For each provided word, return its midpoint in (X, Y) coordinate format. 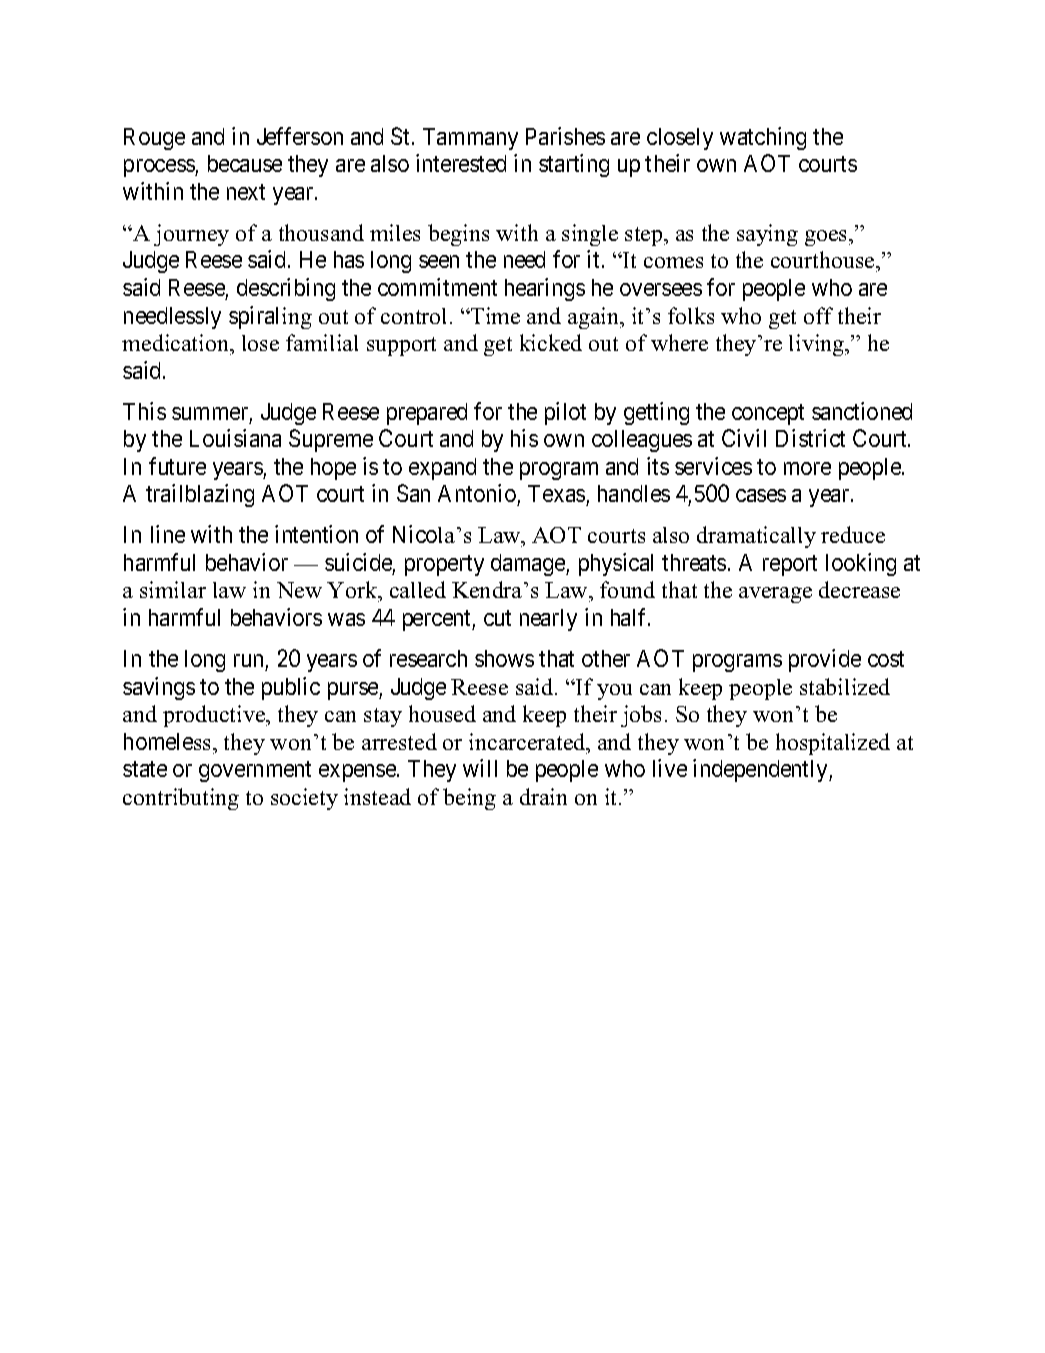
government (255, 771)
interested (461, 163)
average (775, 595)
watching (763, 138)
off (818, 315)
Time (494, 315)
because (245, 163)
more (807, 468)
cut (497, 618)
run (248, 660)
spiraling (270, 317)
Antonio (477, 493)
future (177, 466)
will (480, 768)
